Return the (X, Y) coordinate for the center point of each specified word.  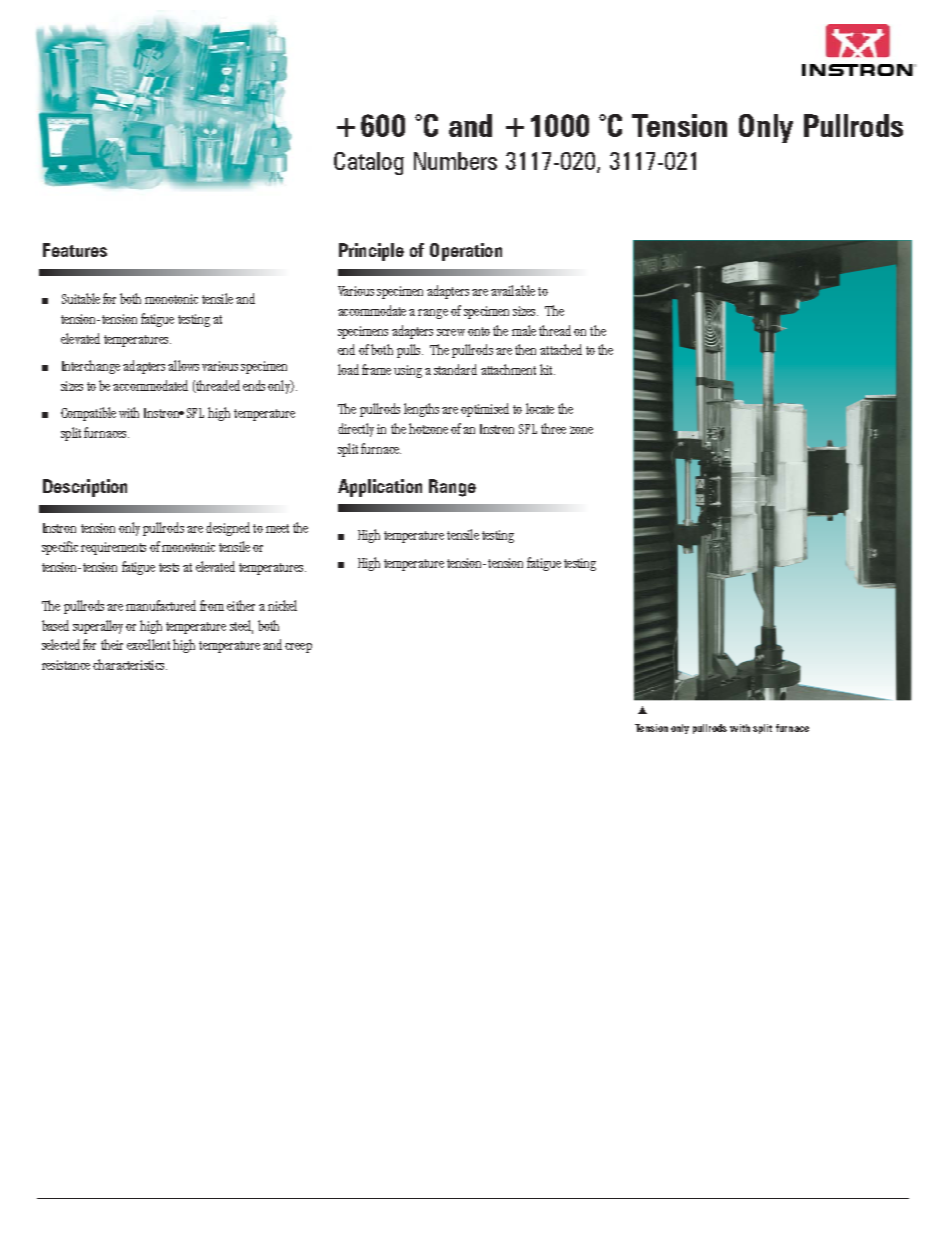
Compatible (88, 414)
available (513, 290)
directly (356, 430)
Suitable (81, 298)
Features (75, 250)
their (112, 644)
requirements (113, 548)
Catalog (369, 163)
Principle (371, 252)
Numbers (455, 161)
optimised (485, 410)
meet (277, 528)
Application (380, 488)
